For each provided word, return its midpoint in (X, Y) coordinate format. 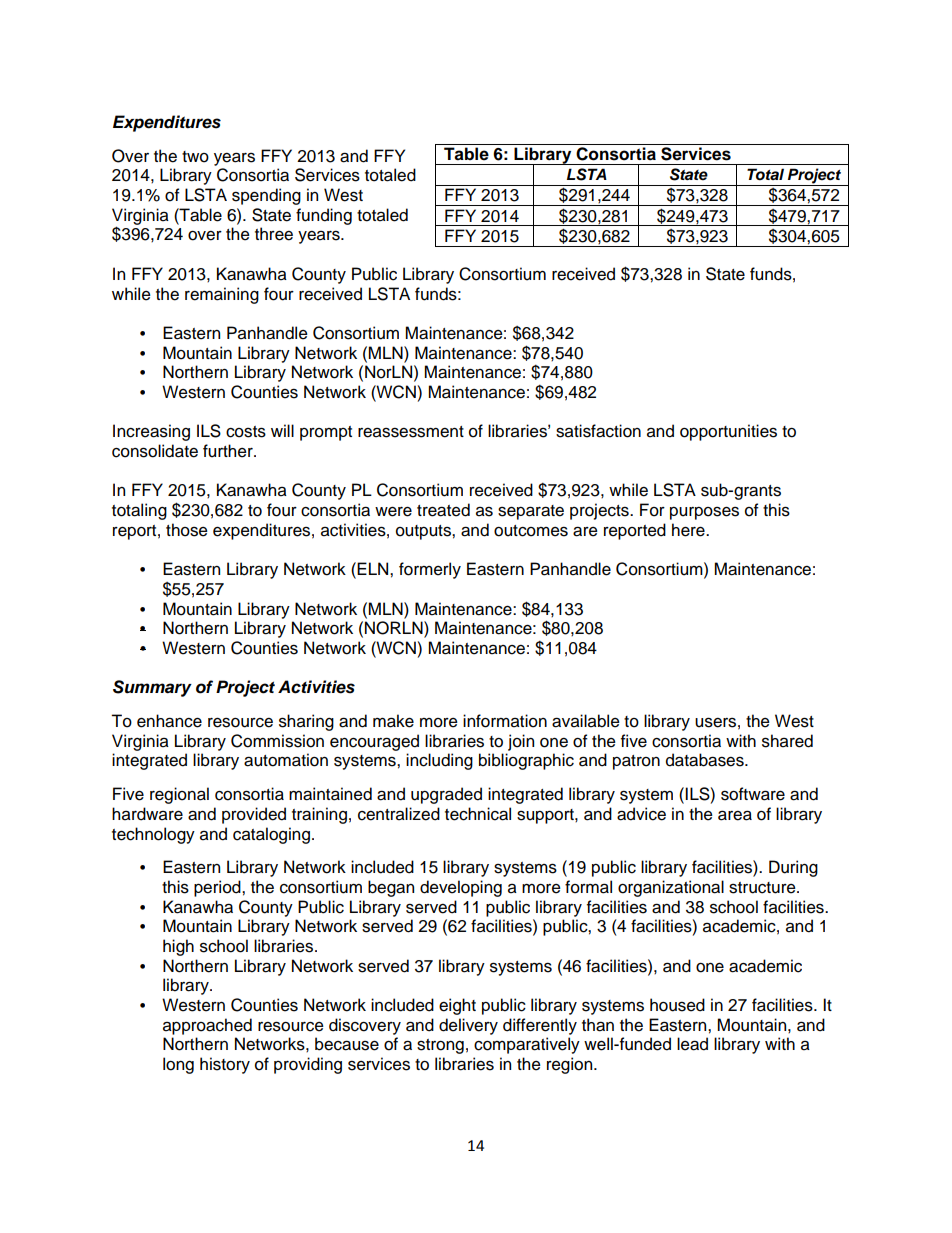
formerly (430, 570)
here (689, 530)
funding (324, 216)
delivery (468, 1026)
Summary (152, 688)
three (274, 234)
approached (207, 1026)
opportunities (728, 432)
